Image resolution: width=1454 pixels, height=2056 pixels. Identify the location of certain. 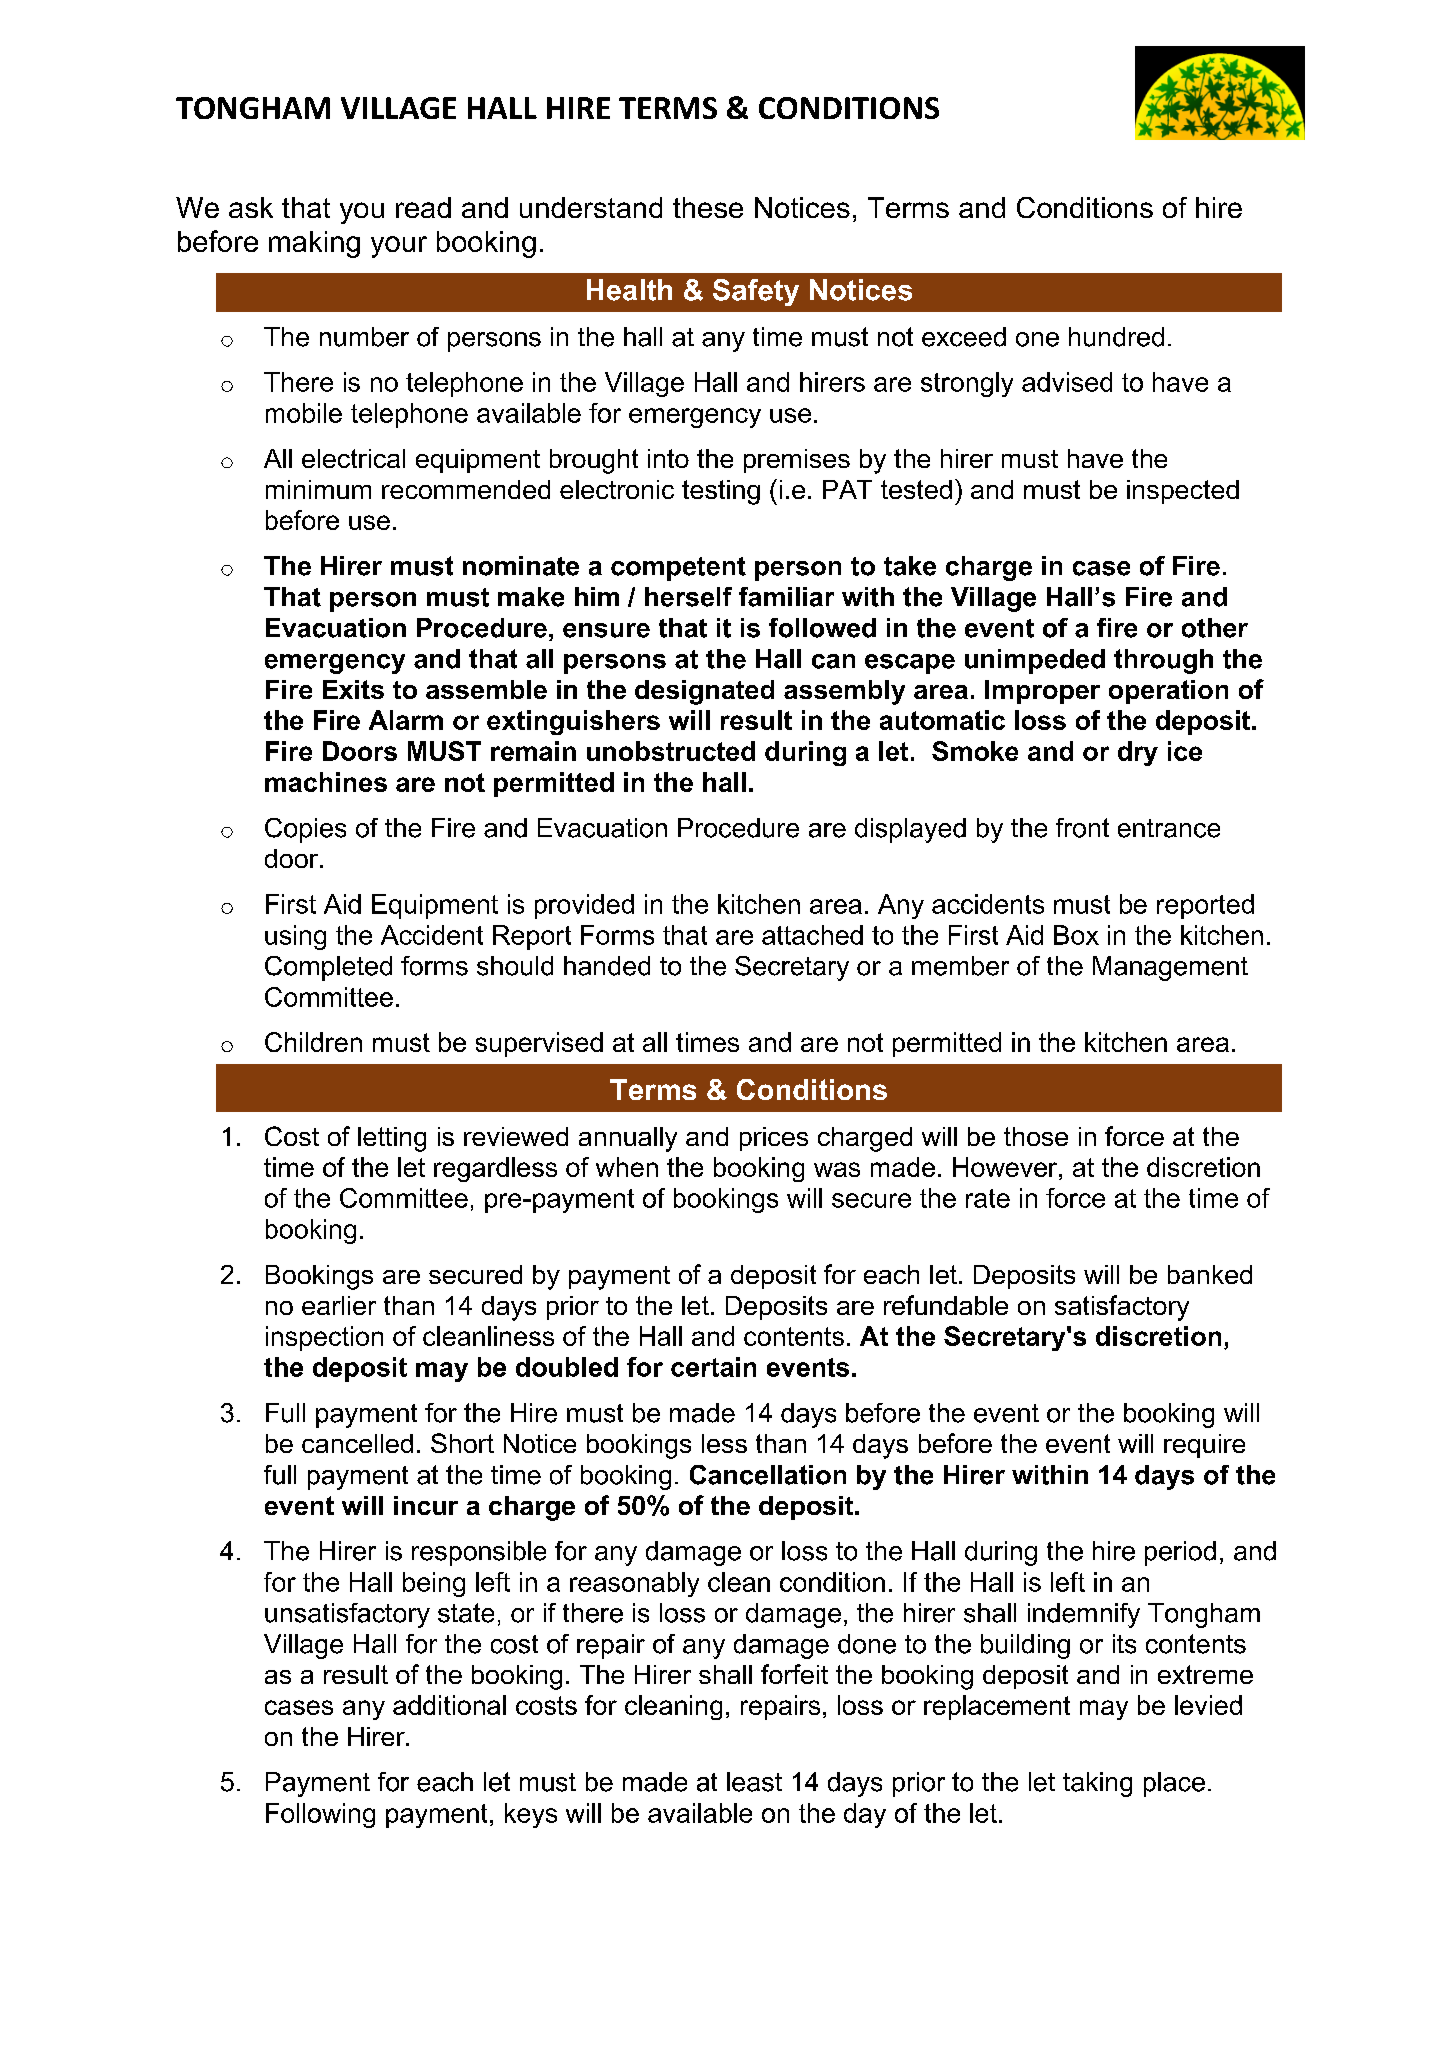
(713, 1367).
